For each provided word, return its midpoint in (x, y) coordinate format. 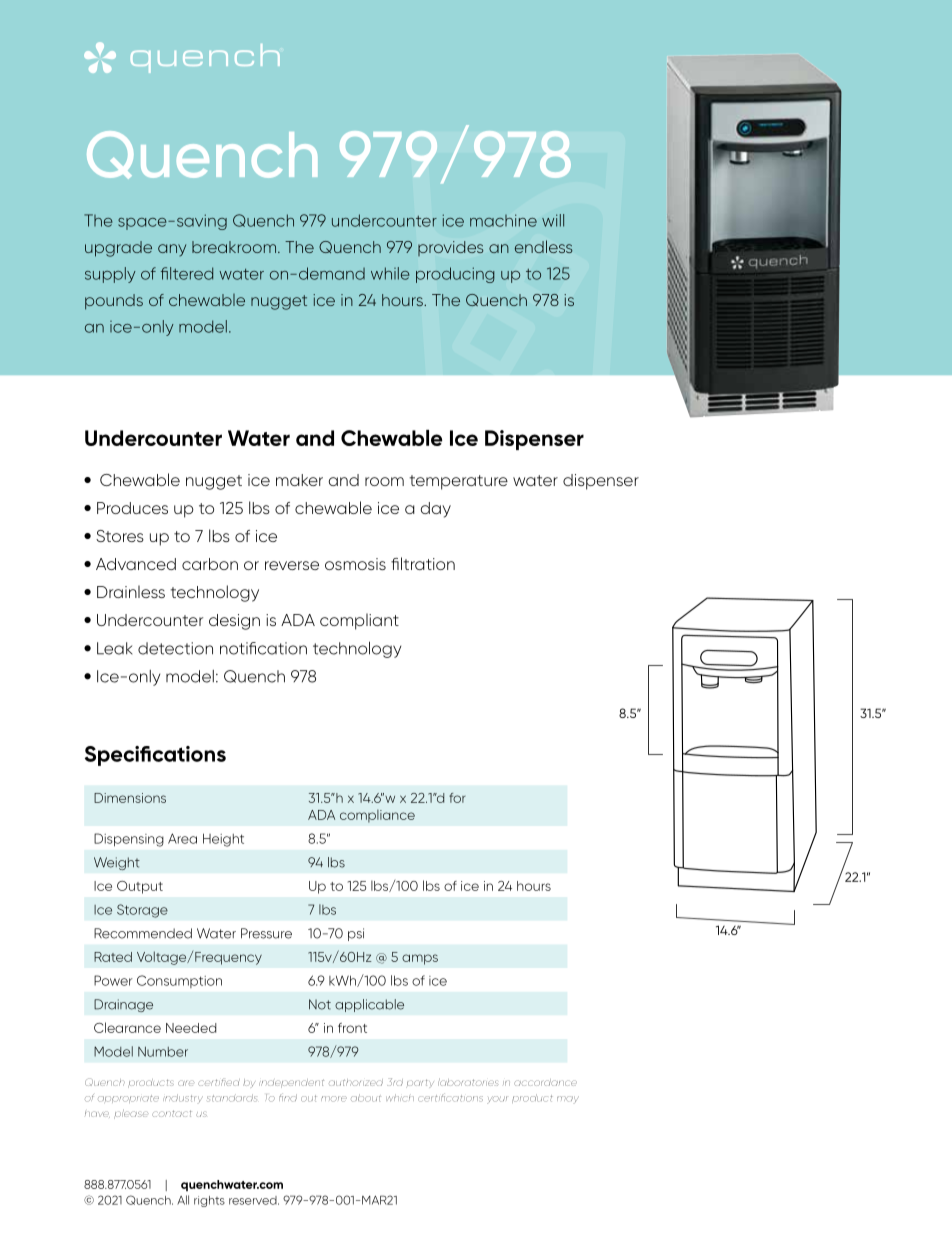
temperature (458, 482)
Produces (132, 508)
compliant (359, 621)
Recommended (143, 933)
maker (299, 480)
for (457, 798)
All (183, 1200)
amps (420, 959)
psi (356, 934)
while (390, 273)
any (172, 250)
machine (503, 220)
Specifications (155, 756)
